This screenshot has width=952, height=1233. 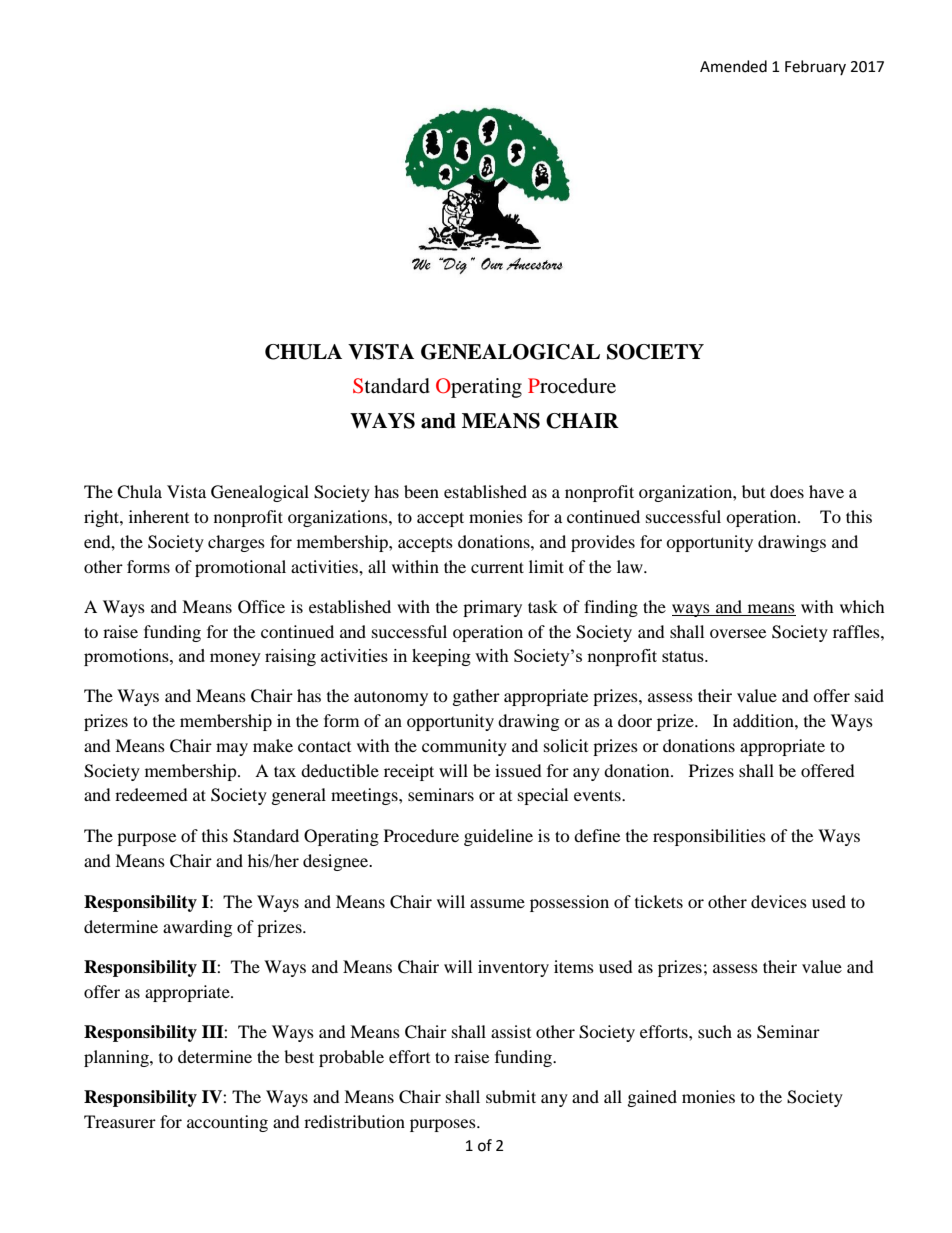 What do you see at coordinates (227, 1123) in the screenshot?
I see `accounting` at bounding box center [227, 1123].
